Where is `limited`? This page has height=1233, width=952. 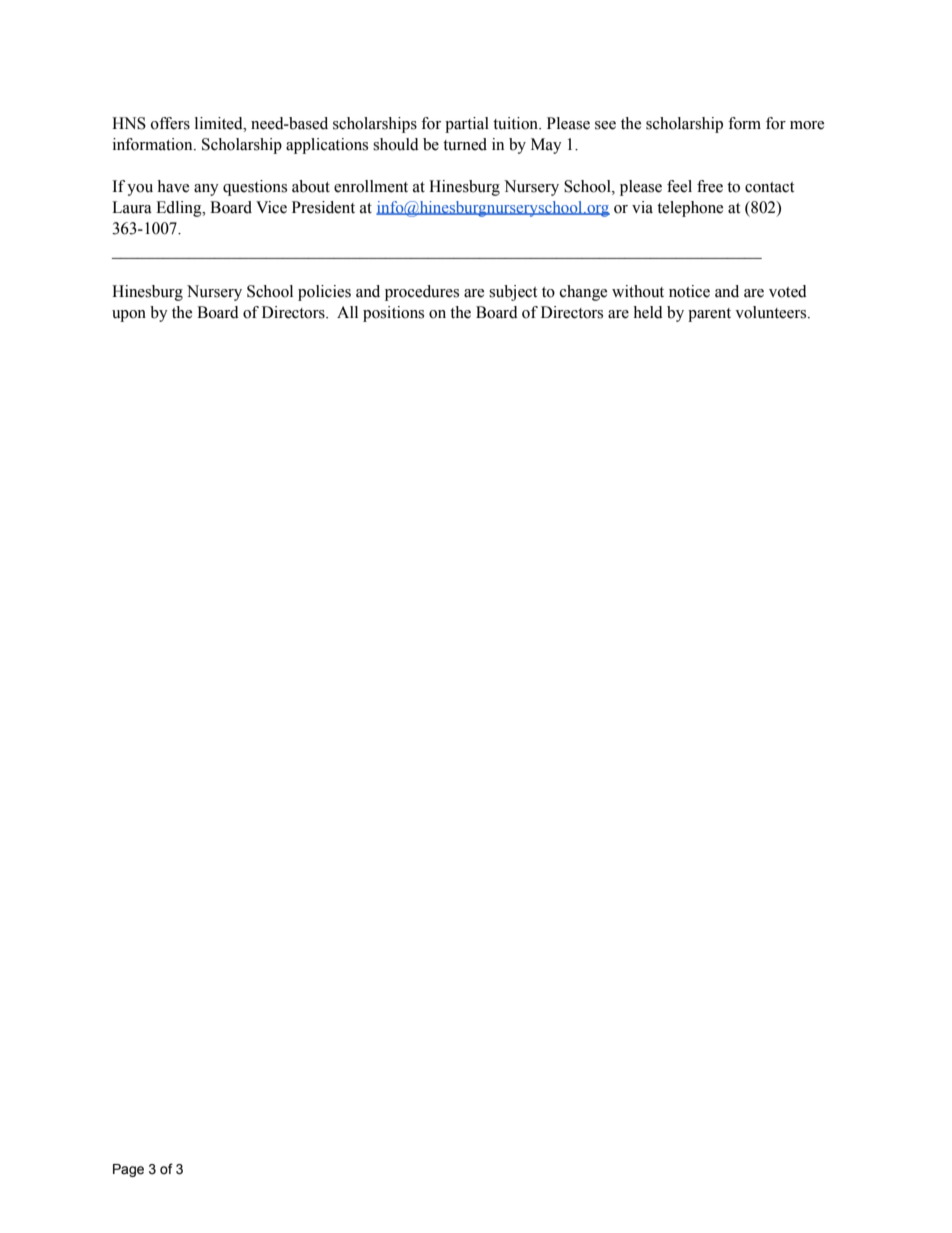
limited is located at coordinates (220, 123).
